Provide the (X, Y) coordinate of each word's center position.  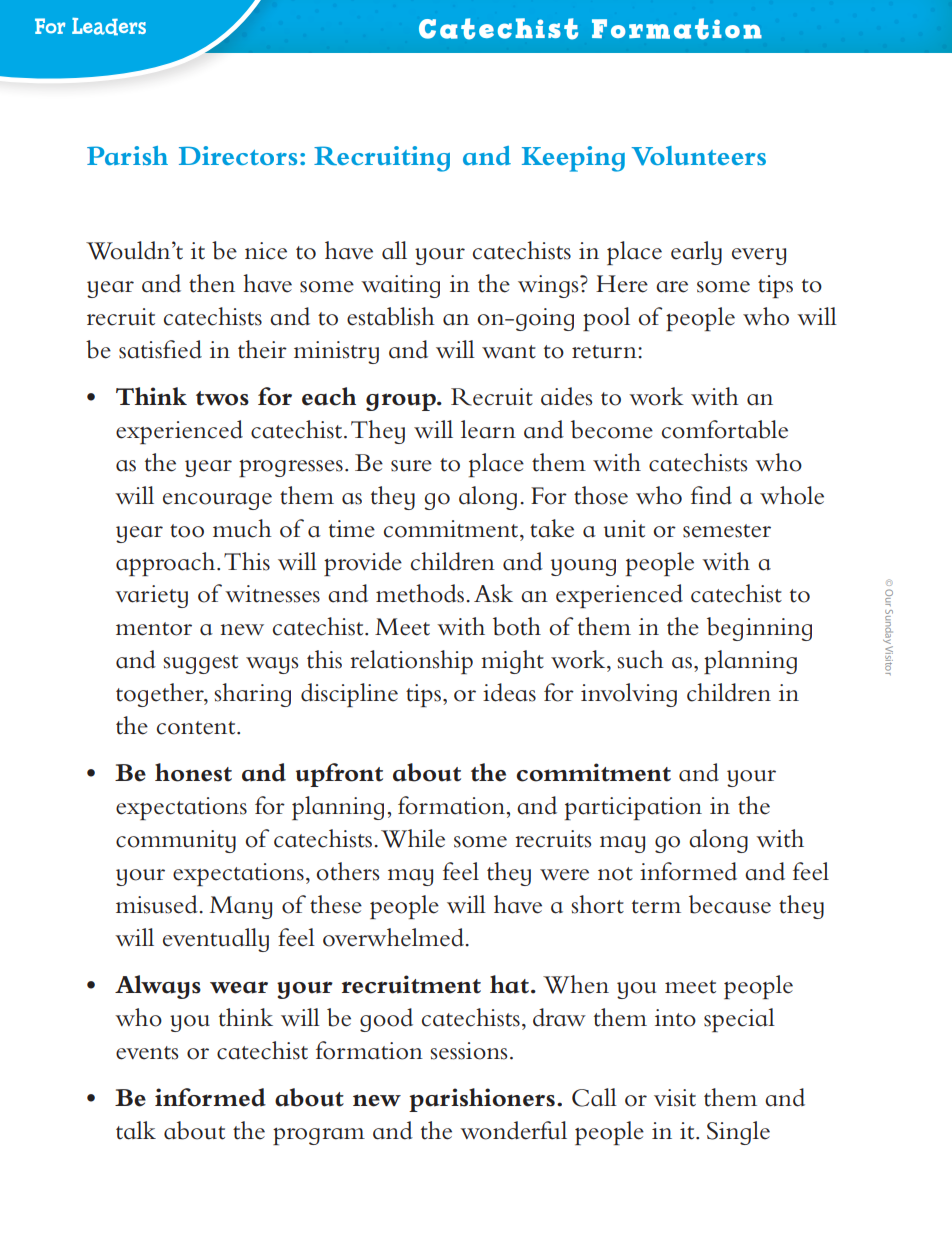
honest (193, 772)
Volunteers (699, 156)
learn (488, 429)
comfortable (725, 429)
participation (633, 808)
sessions (468, 1051)
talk (136, 1130)
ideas (509, 692)
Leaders (109, 26)
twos (222, 398)
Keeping (573, 159)
